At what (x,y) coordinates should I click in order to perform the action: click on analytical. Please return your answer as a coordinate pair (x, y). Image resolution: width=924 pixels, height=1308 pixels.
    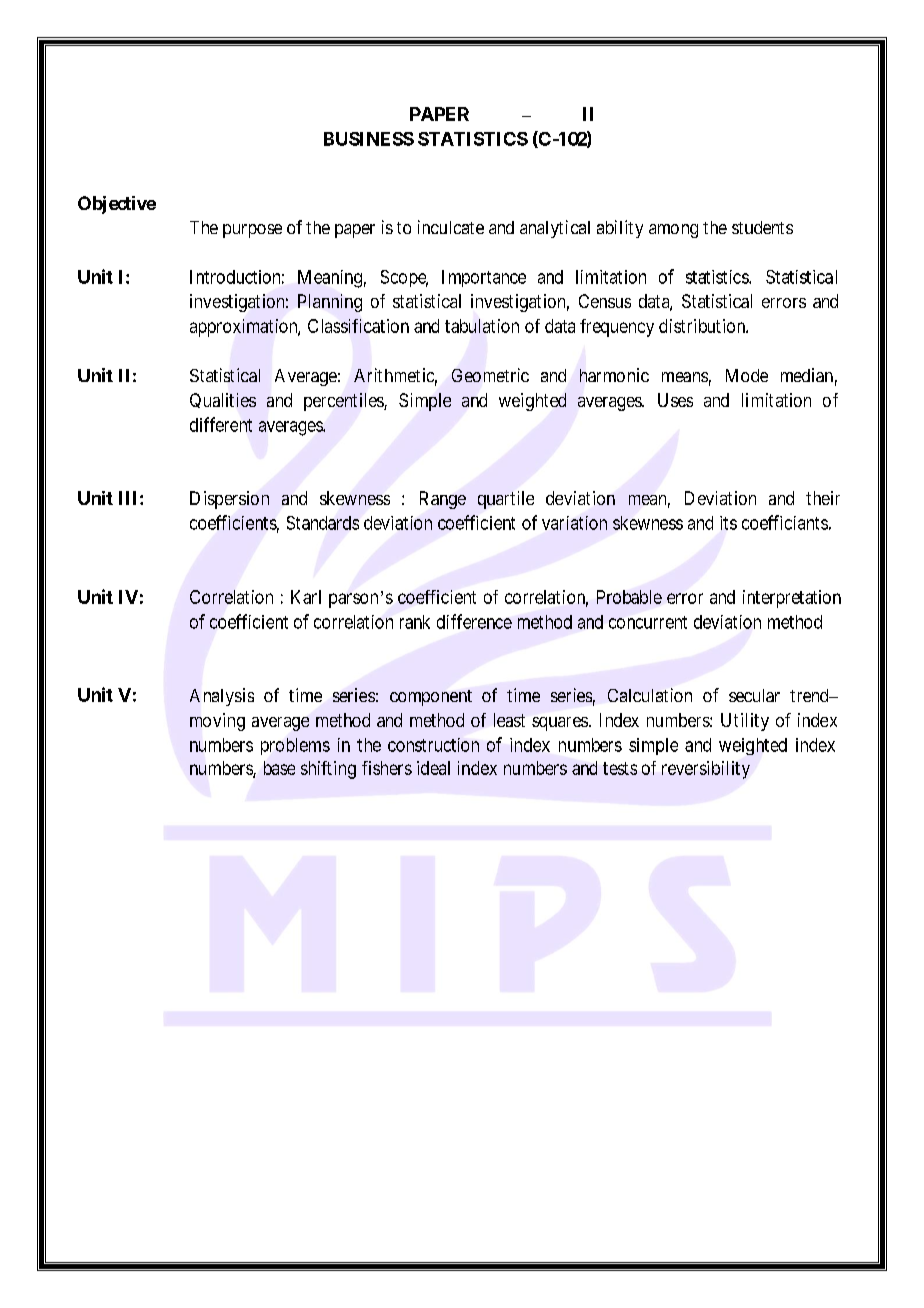
    Looking at the image, I should click on (555, 229).
